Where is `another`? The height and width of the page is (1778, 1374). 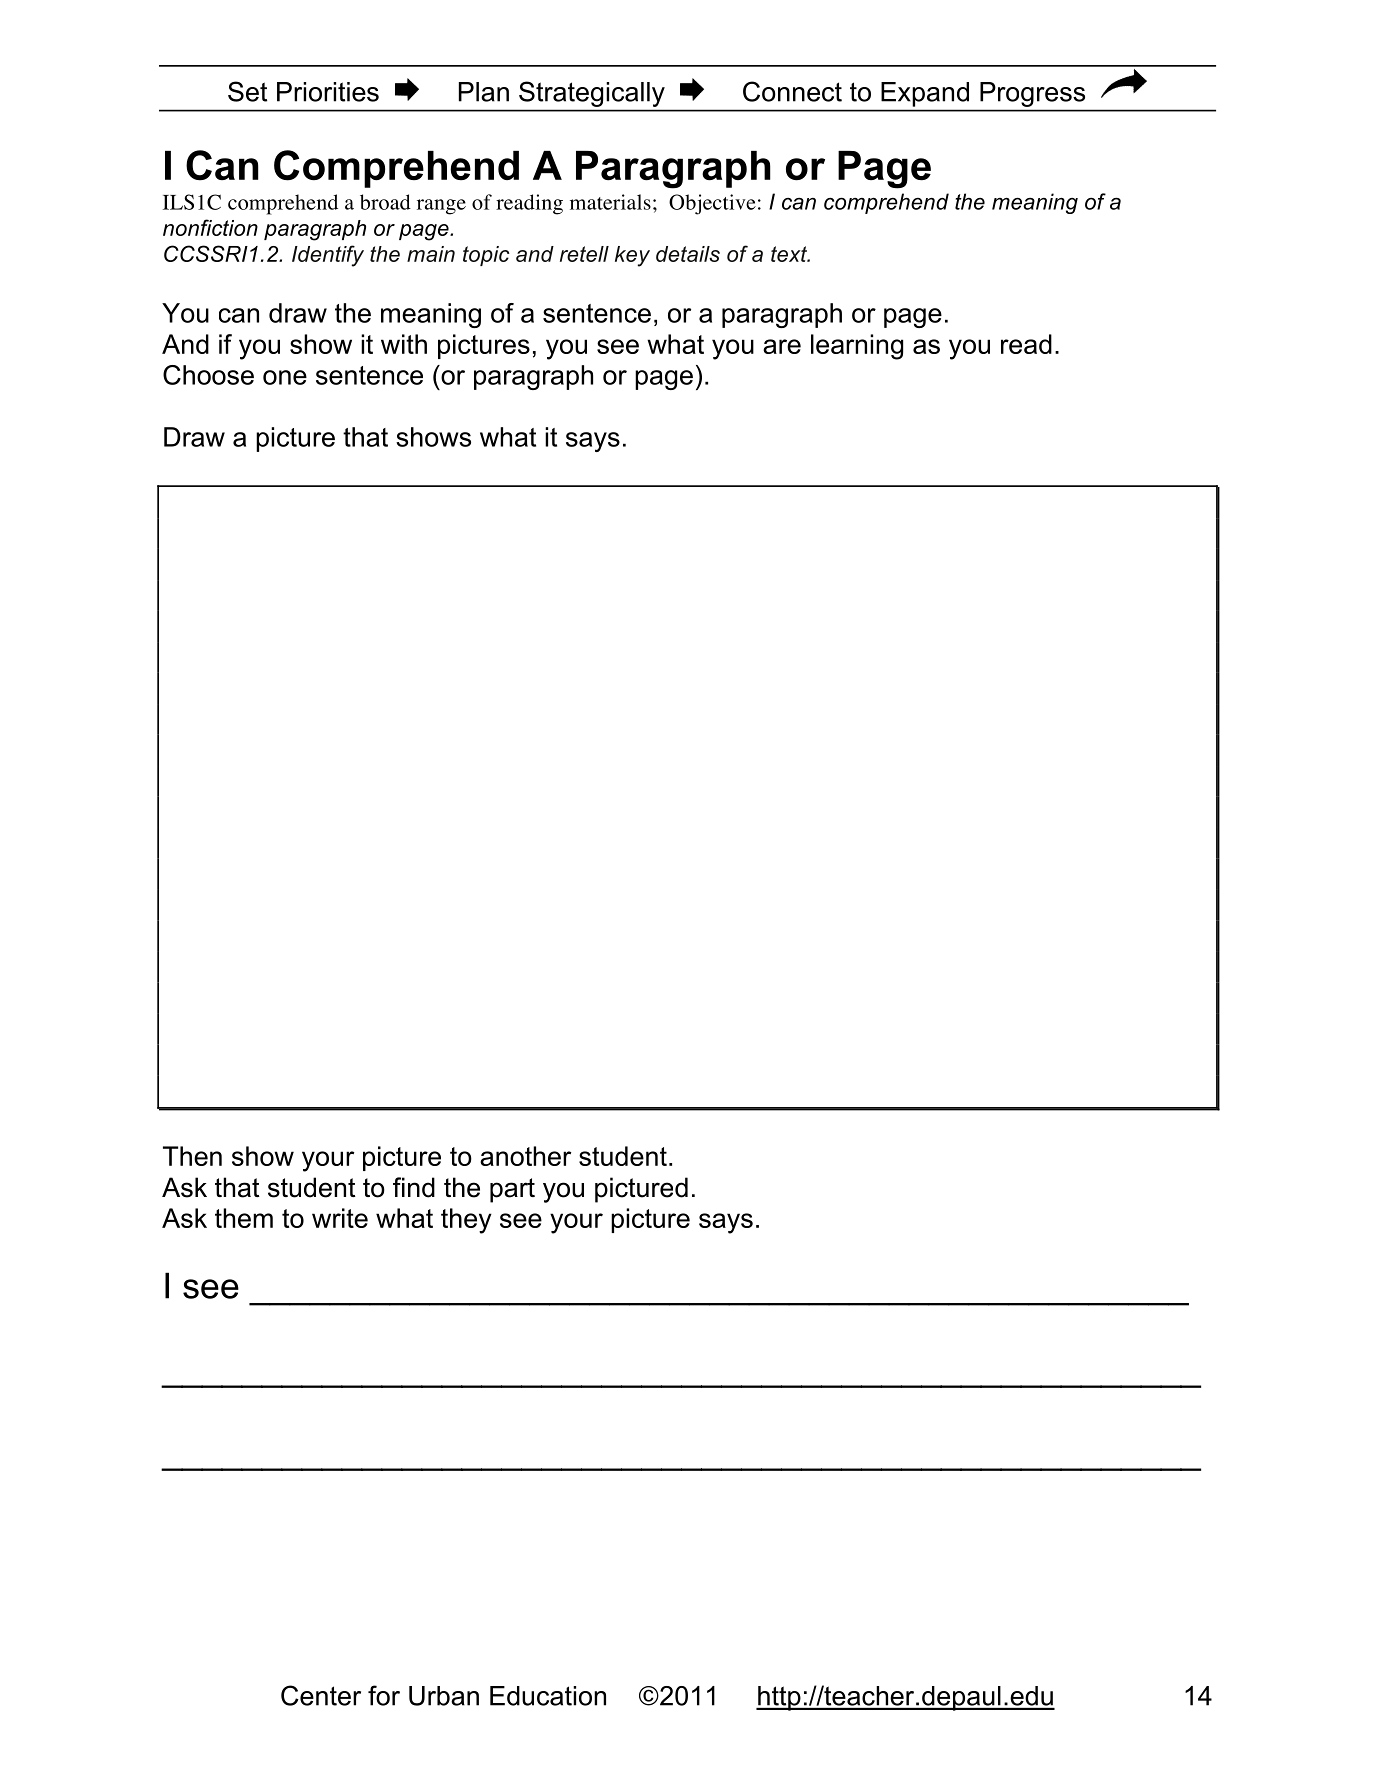 another is located at coordinates (525, 1156).
